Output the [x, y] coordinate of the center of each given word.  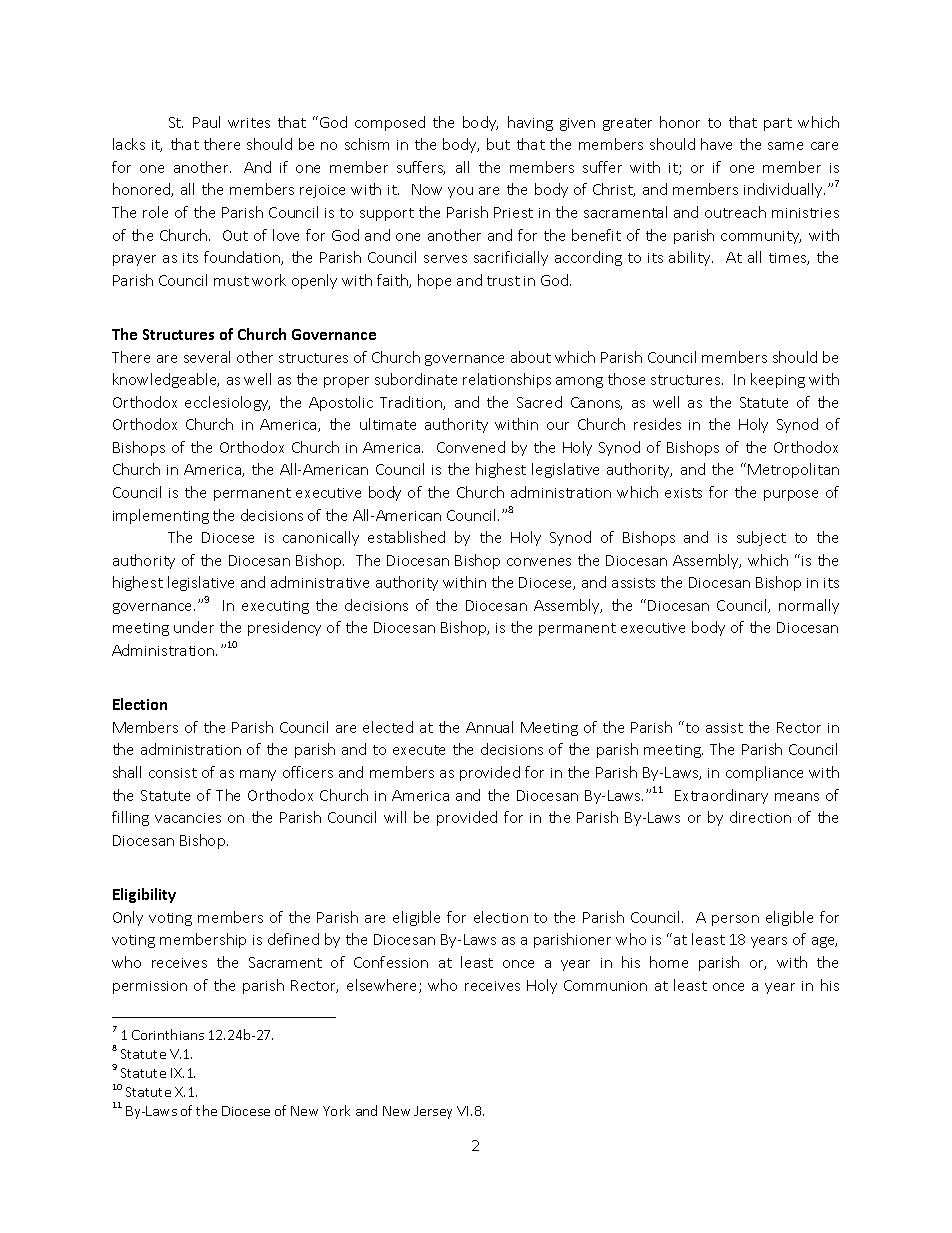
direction [760, 817]
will [395, 817]
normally [809, 606]
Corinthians [168, 1034]
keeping [778, 380]
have [716, 144]
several [207, 357]
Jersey [433, 1112]
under [194, 627]
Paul [206, 122]
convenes [539, 562]
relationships [507, 380]
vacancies [188, 818]
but [498, 144]
